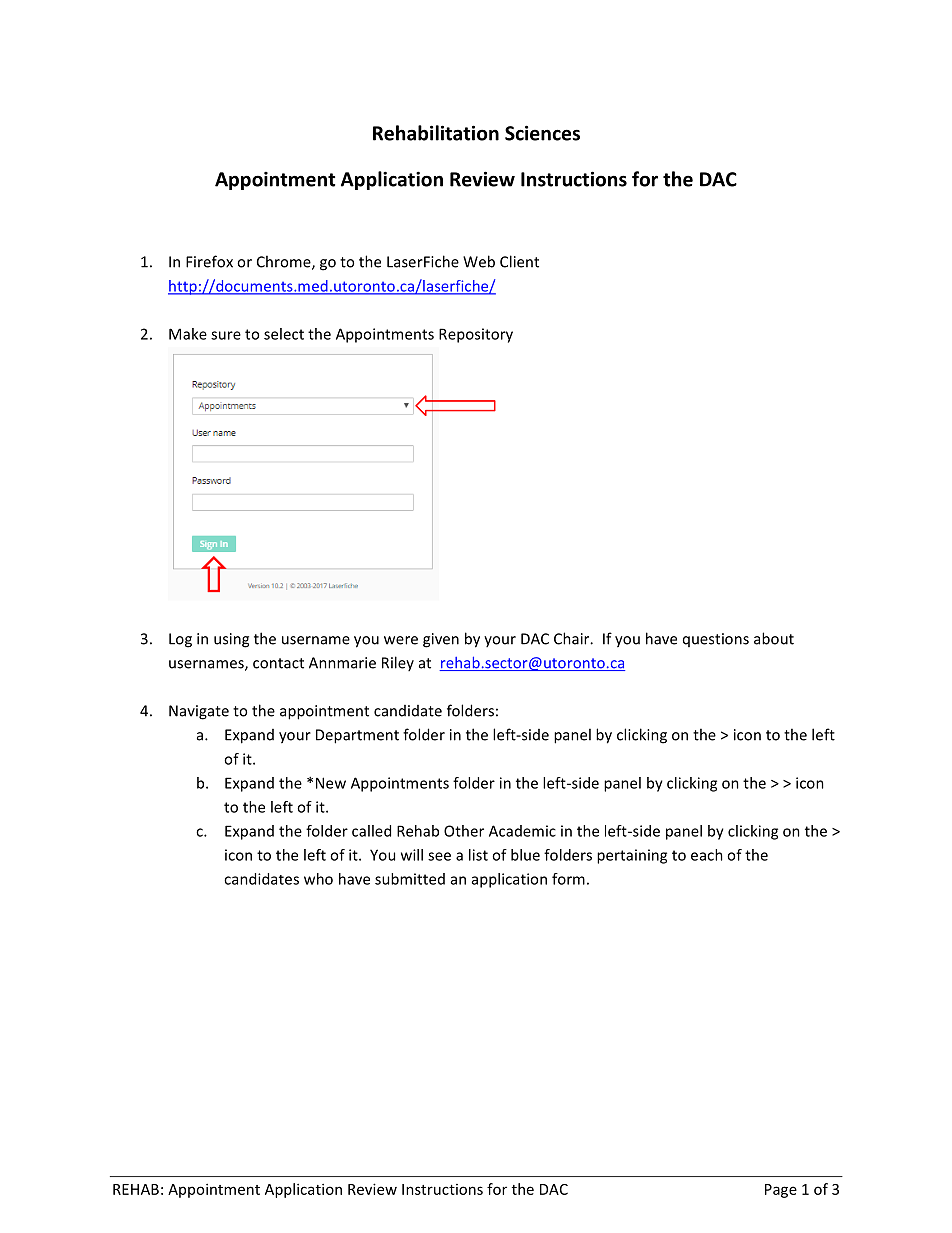 The image size is (952, 1233). I want to click on Client, so click(519, 261).
